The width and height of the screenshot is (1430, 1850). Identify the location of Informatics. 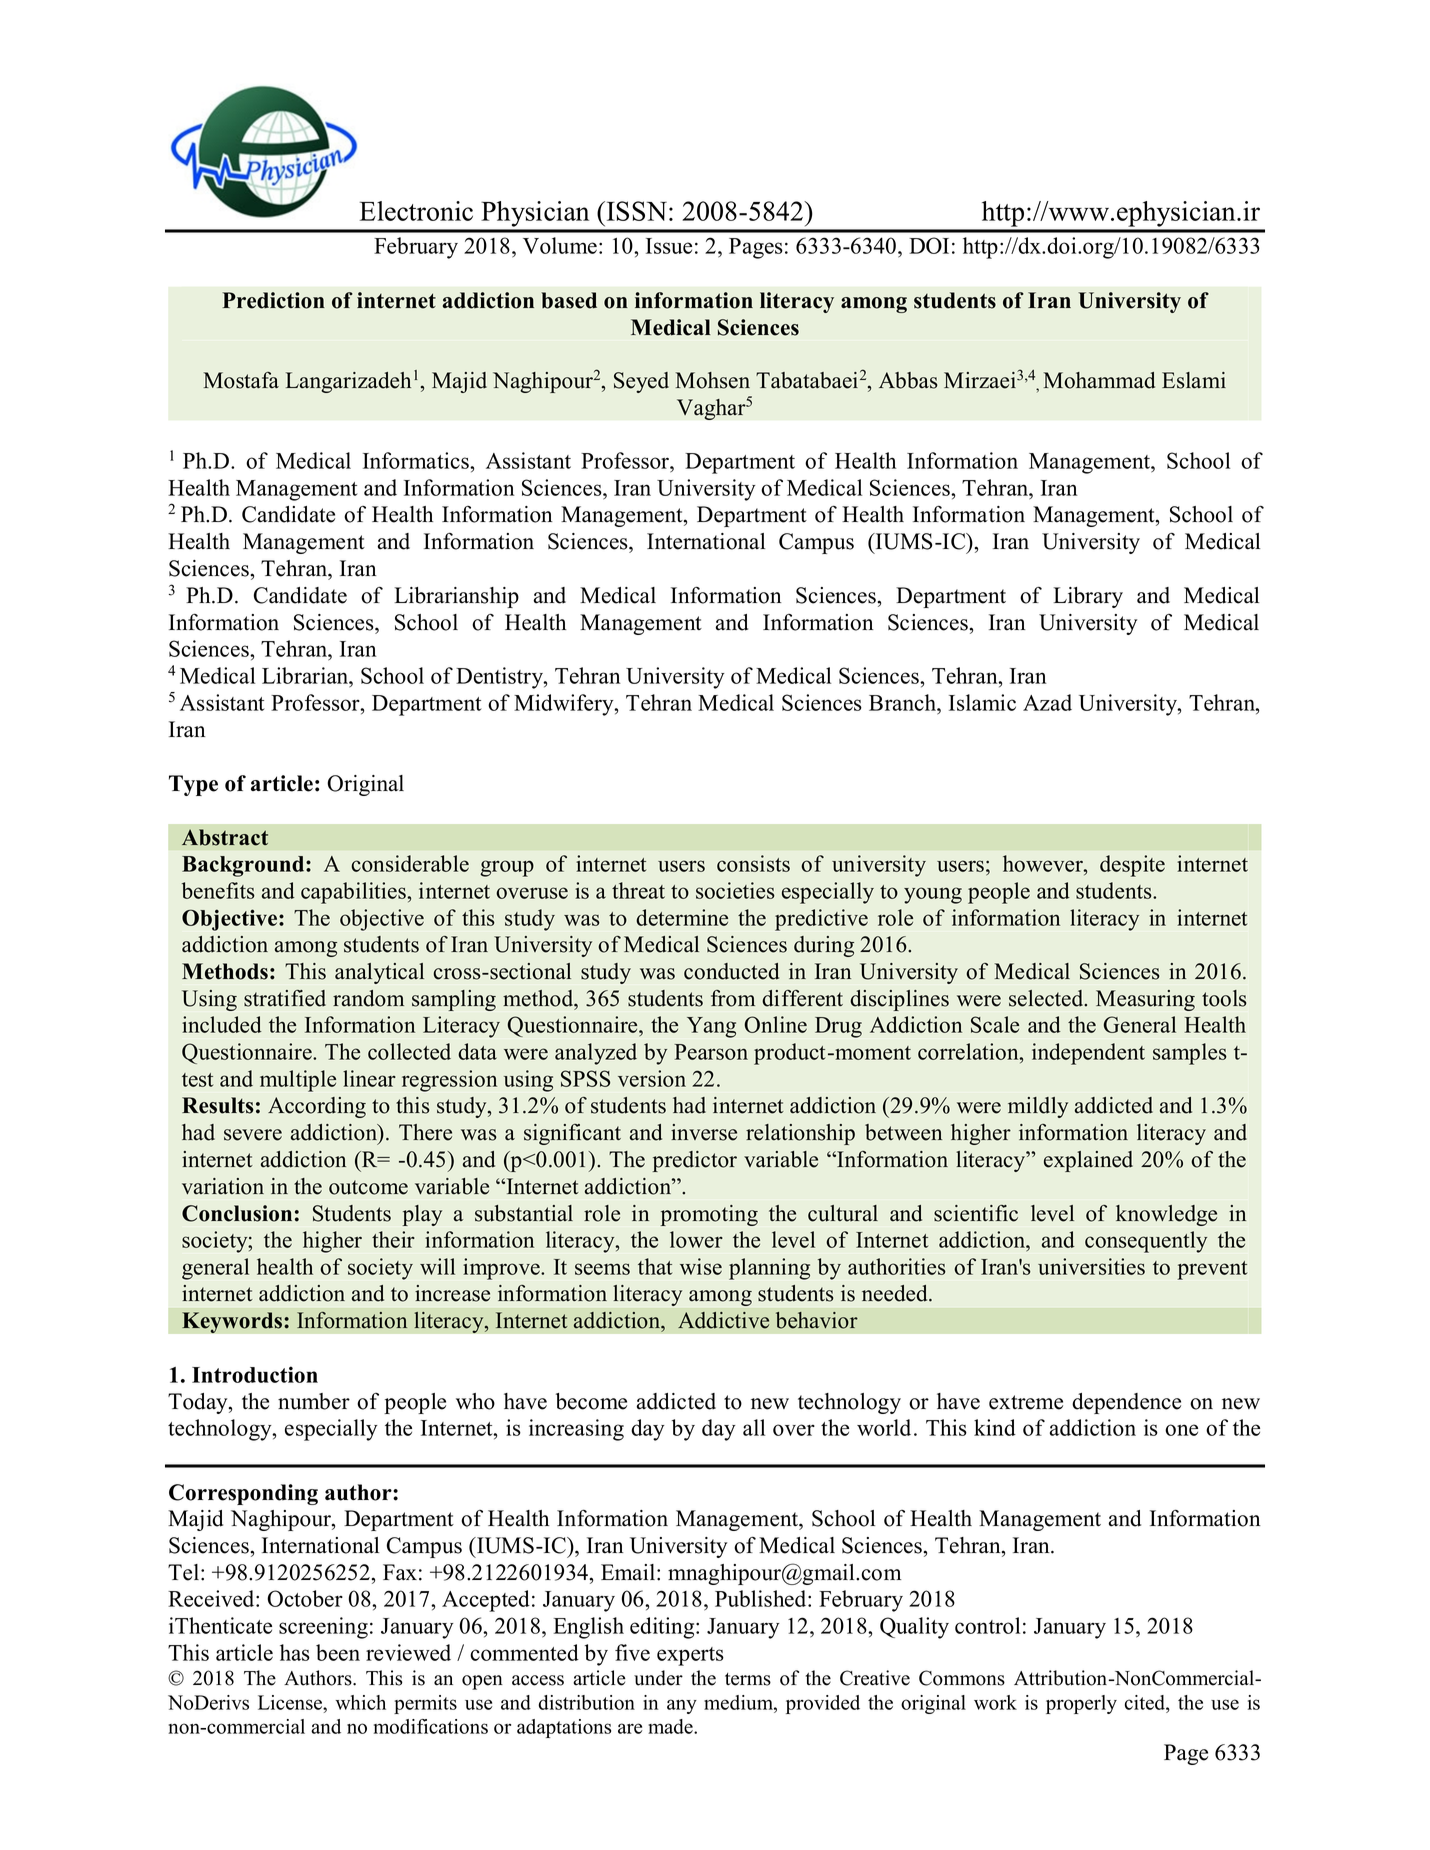
(417, 460).
